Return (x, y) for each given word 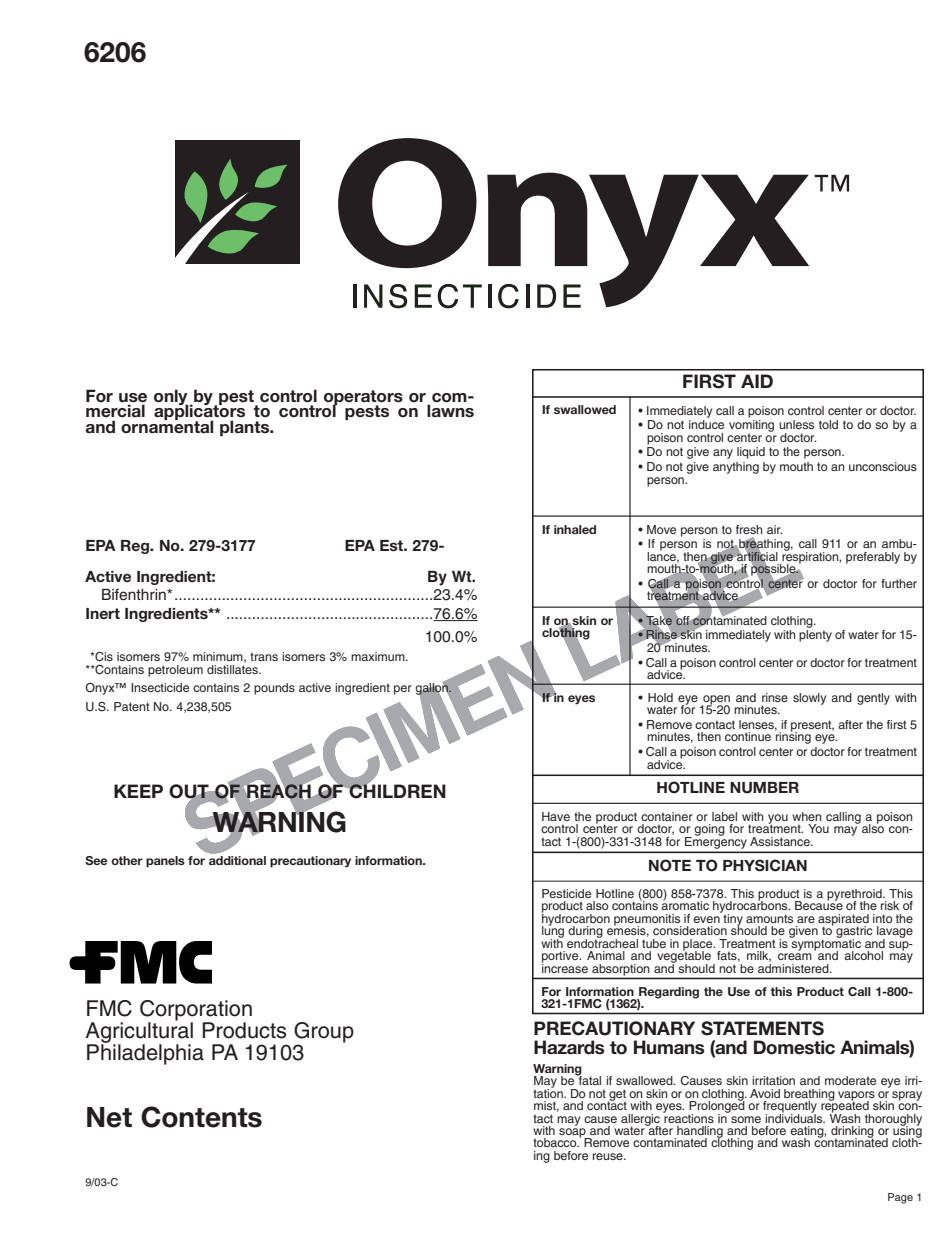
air (774, 529)
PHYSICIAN (765, 865)
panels (165, 862)
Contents (201, 1117)
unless (796, 424)
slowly (809, 699)
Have (556, 816)
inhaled (575, 529)
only (171, 398)
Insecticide (160, 687)
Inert (103, 613)
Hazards (569, 1047)
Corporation (196, 1011)
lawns (450, 411)
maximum (379, 656)
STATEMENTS (762, 1028)
